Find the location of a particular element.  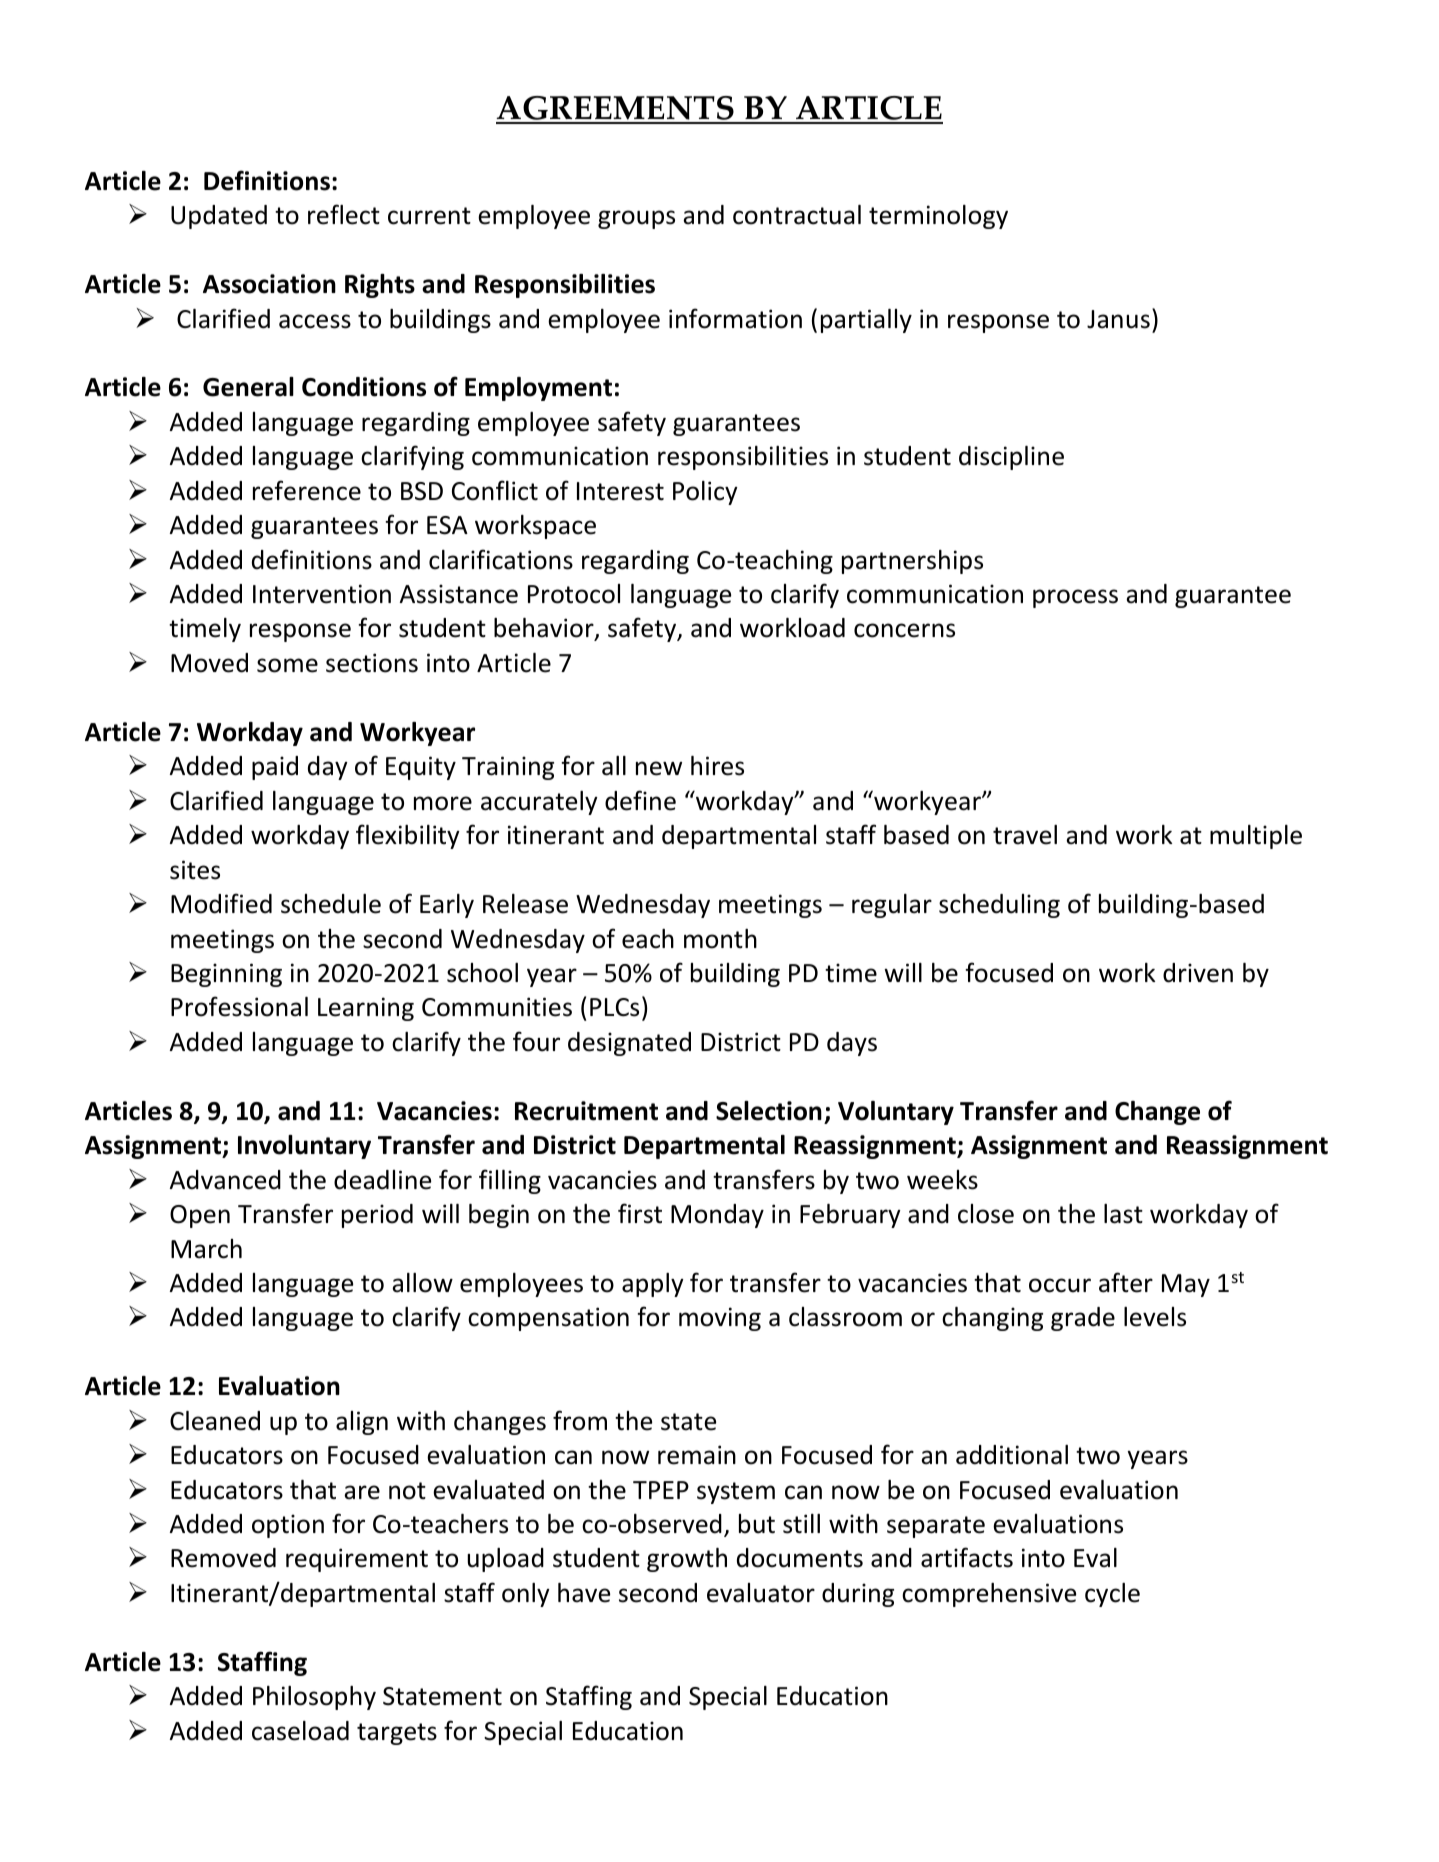

hires is located at coordinates (717, 766).
